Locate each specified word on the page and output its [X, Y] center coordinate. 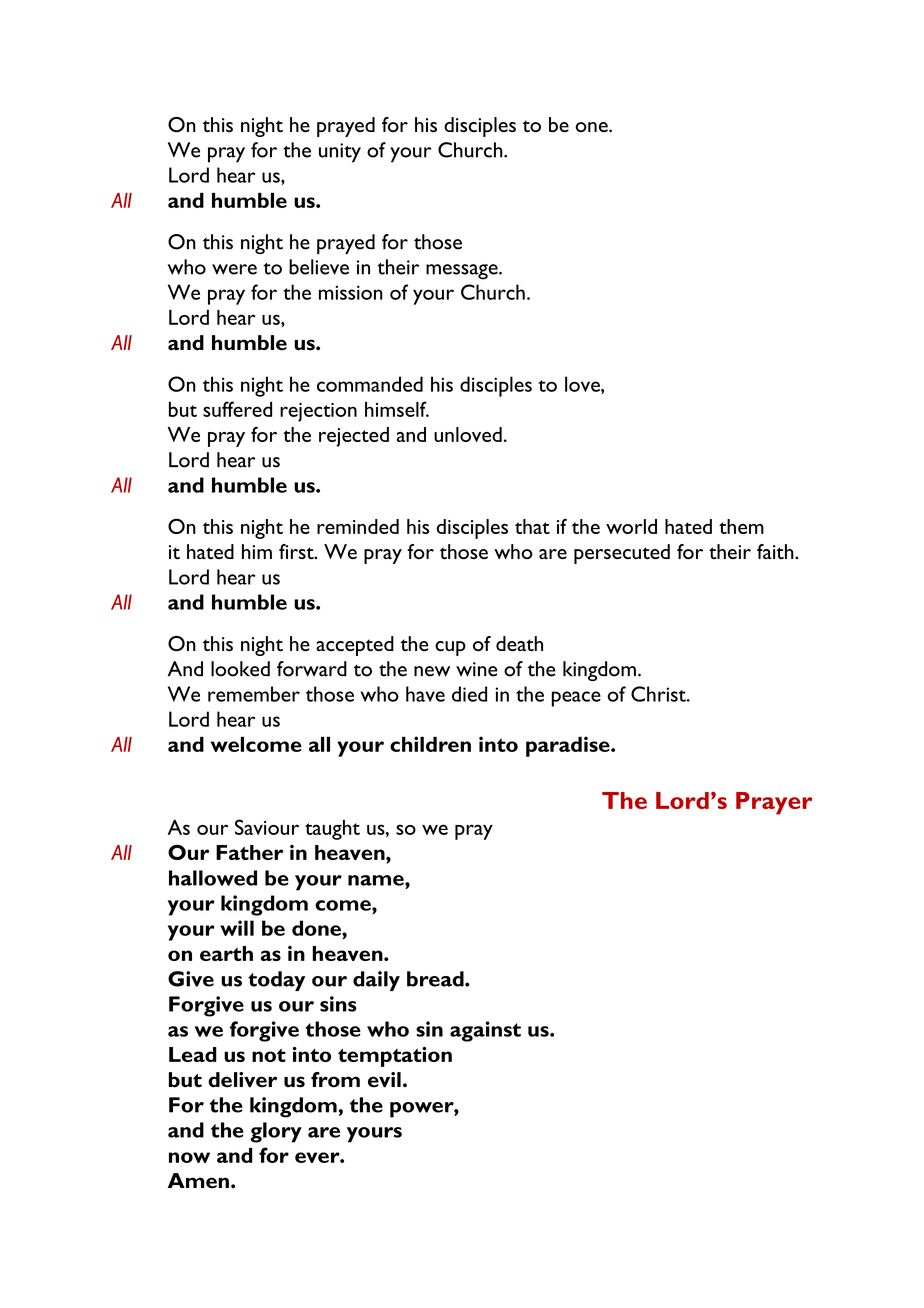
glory [276, 1132]
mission [351, 292]
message [463, 272]
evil [384, 1080]
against [485, 1031]
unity [340, 153]
